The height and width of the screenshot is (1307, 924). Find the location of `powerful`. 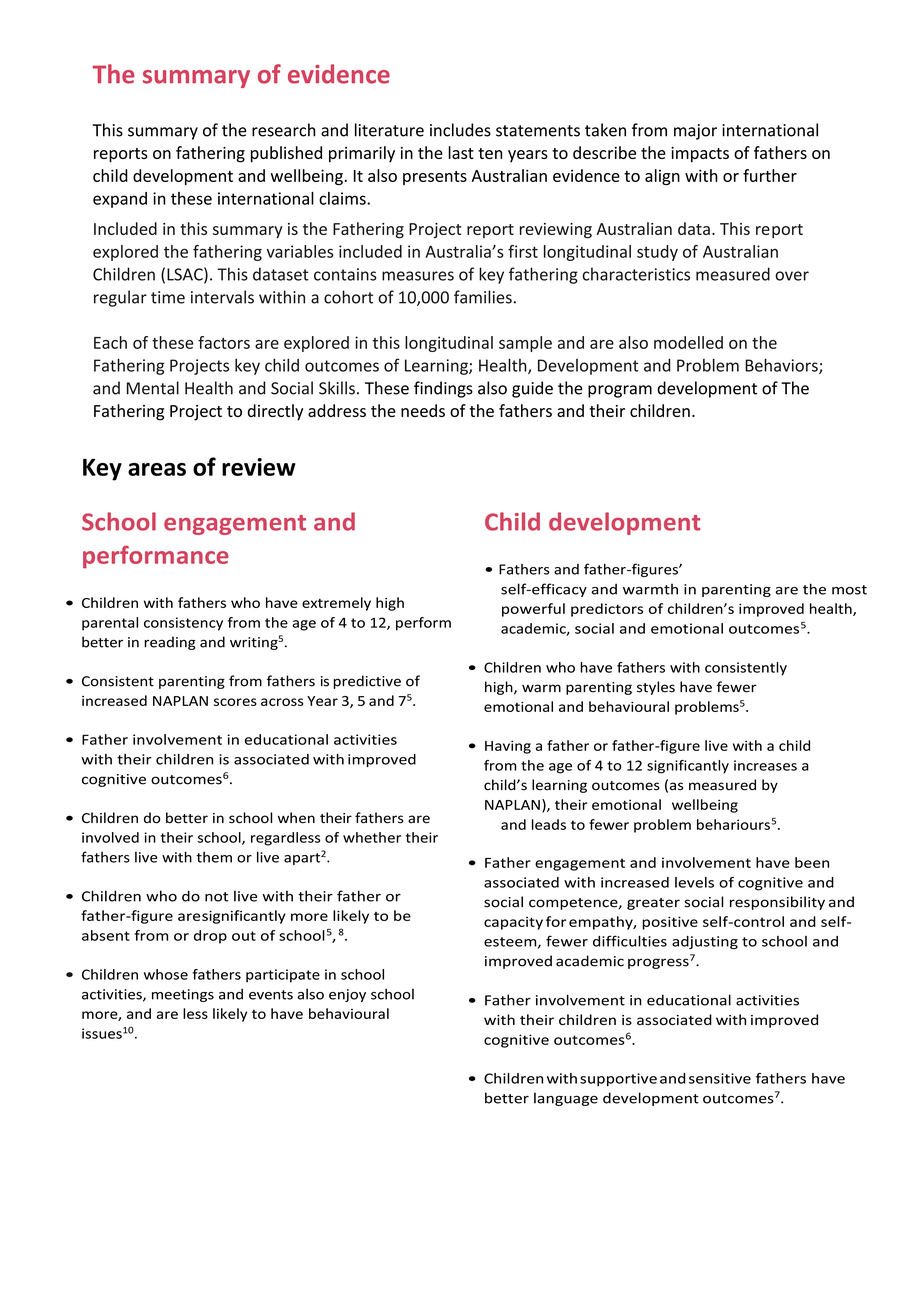

powerful is located at coordinates (533, 610).
